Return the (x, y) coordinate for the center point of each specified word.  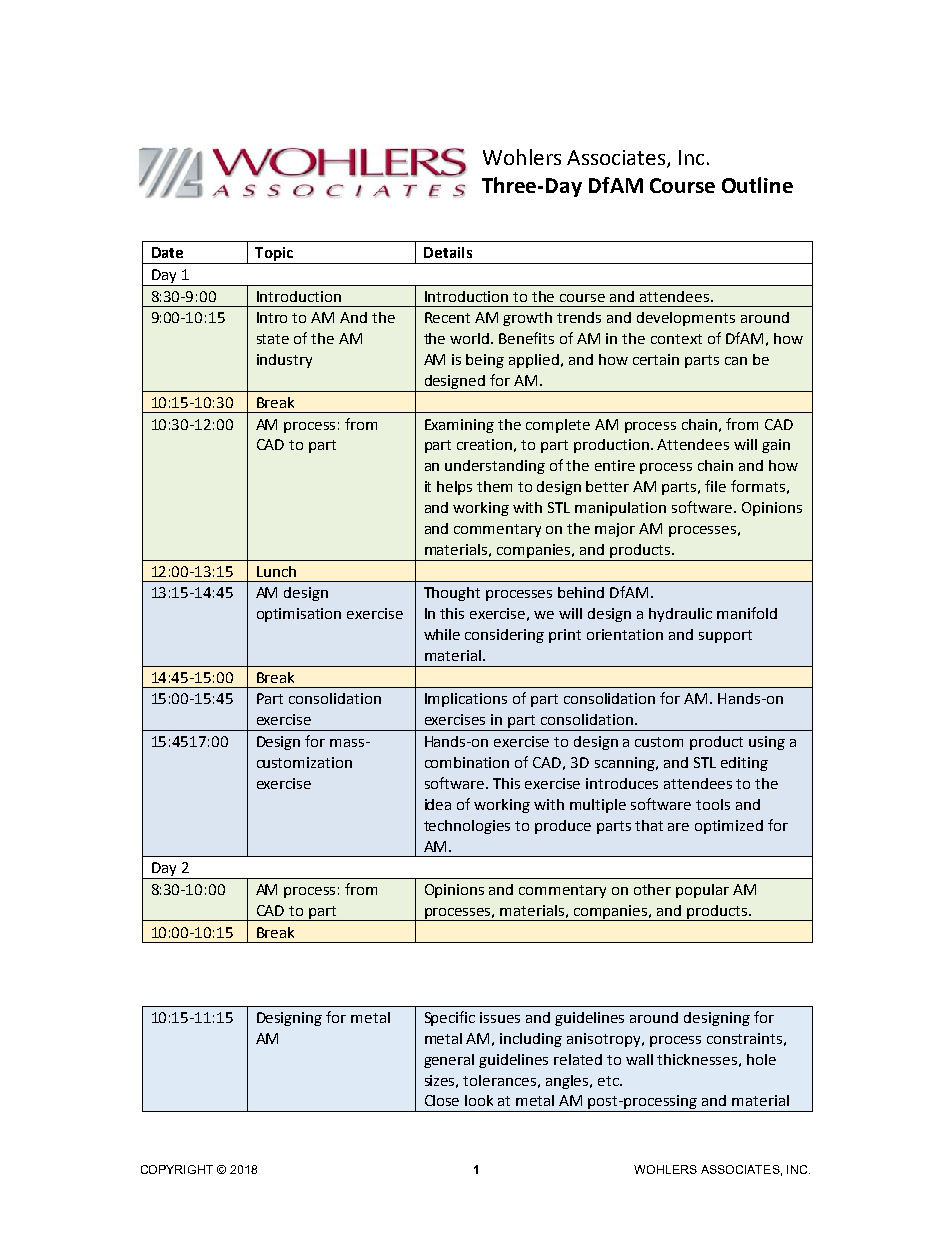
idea (438, 804)
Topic (274, 255)
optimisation (299, 615)
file (715, 486)
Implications (466, 700)
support (725, 636)
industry (284, 361)
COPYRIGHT (177, 1169)
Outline (757, 185)
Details (448, 252)
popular (702, 891)
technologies (467, 827)
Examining (459, 426)
